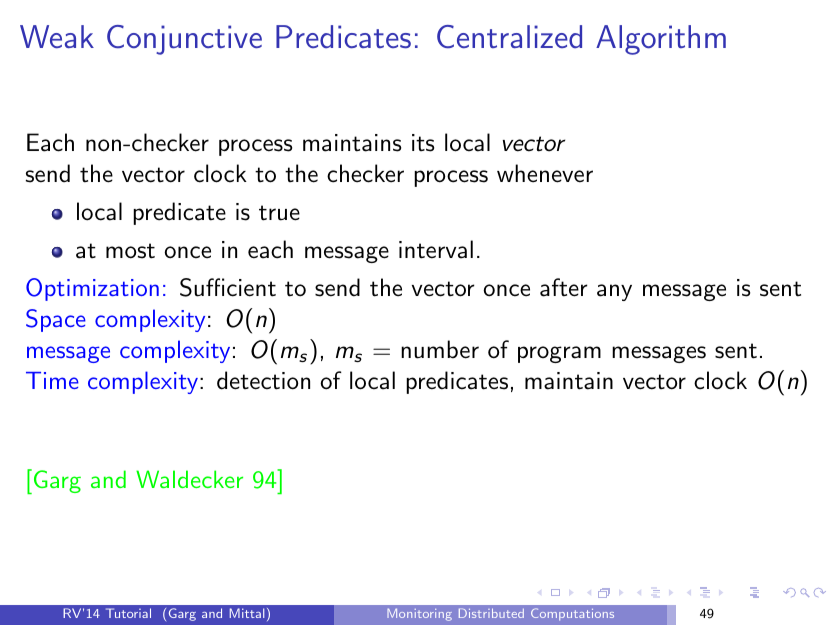  I want to click on Space, so click(56, 320).
